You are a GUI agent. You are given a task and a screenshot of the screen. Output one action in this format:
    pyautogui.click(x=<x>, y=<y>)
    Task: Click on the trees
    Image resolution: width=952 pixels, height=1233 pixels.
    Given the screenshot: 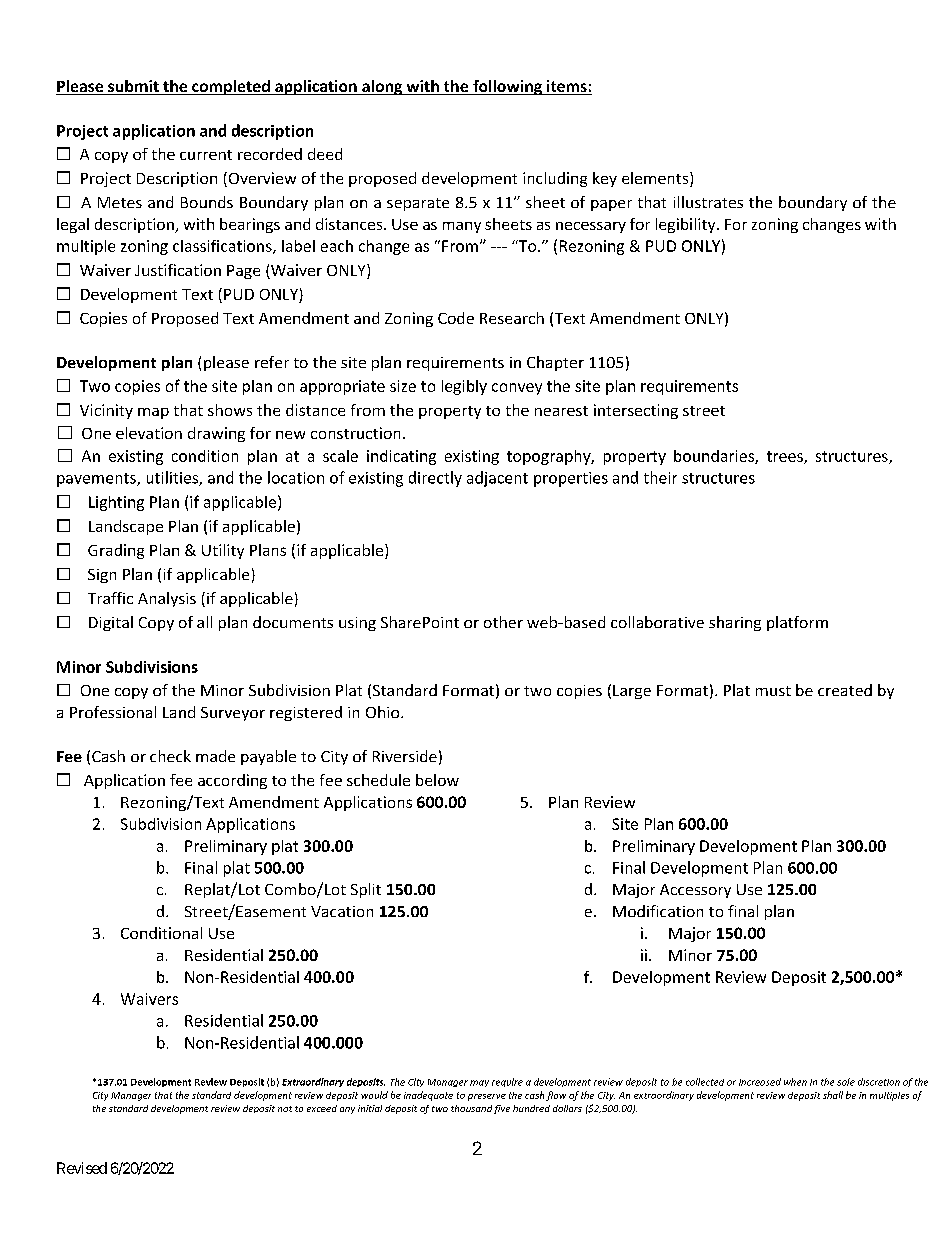 What is the action you would take?
    pyautogui.click(x=786, y=457)
